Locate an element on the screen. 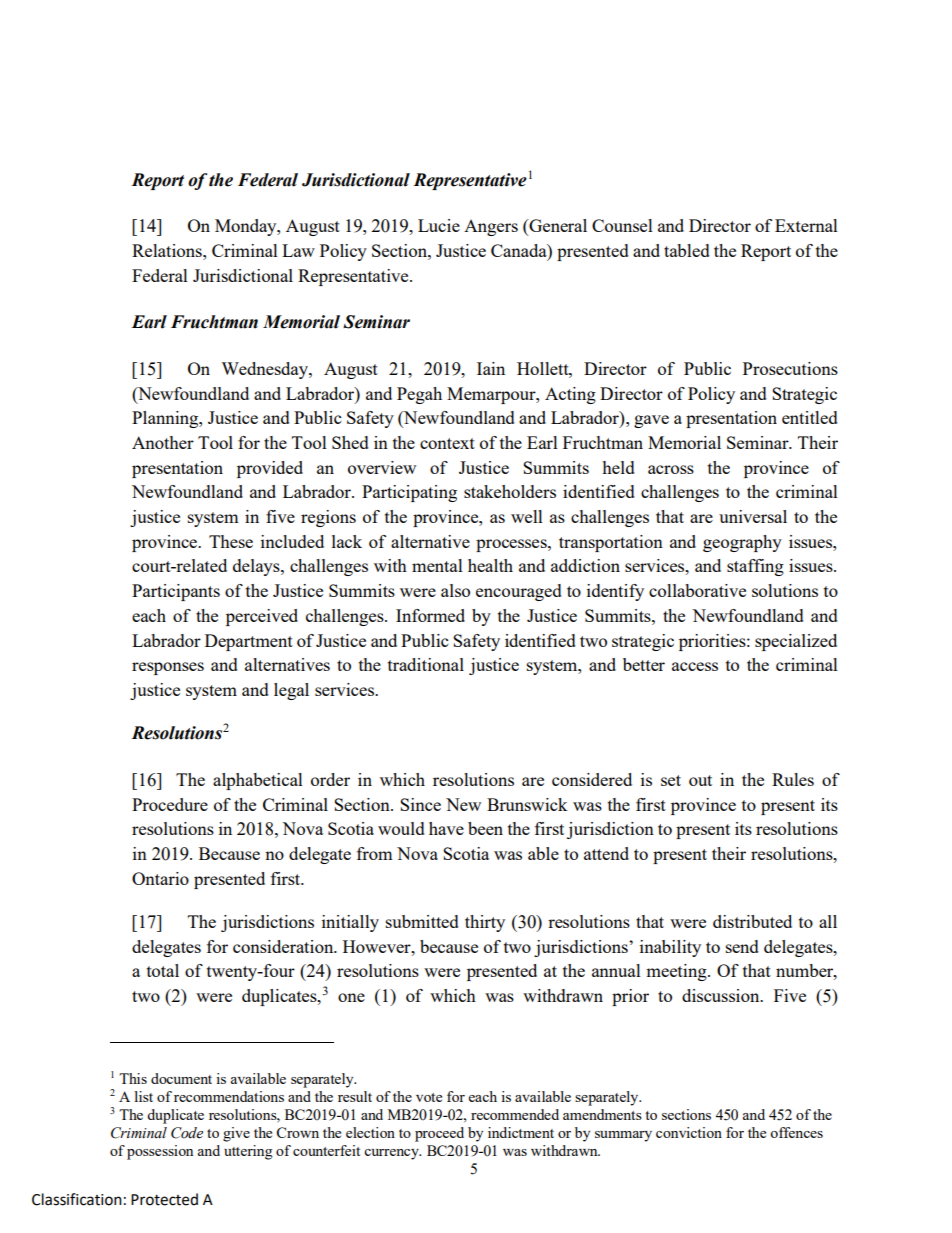 The width and height of the screenshot is (952, 1233). Participating is located at coordinates (409, 493).
